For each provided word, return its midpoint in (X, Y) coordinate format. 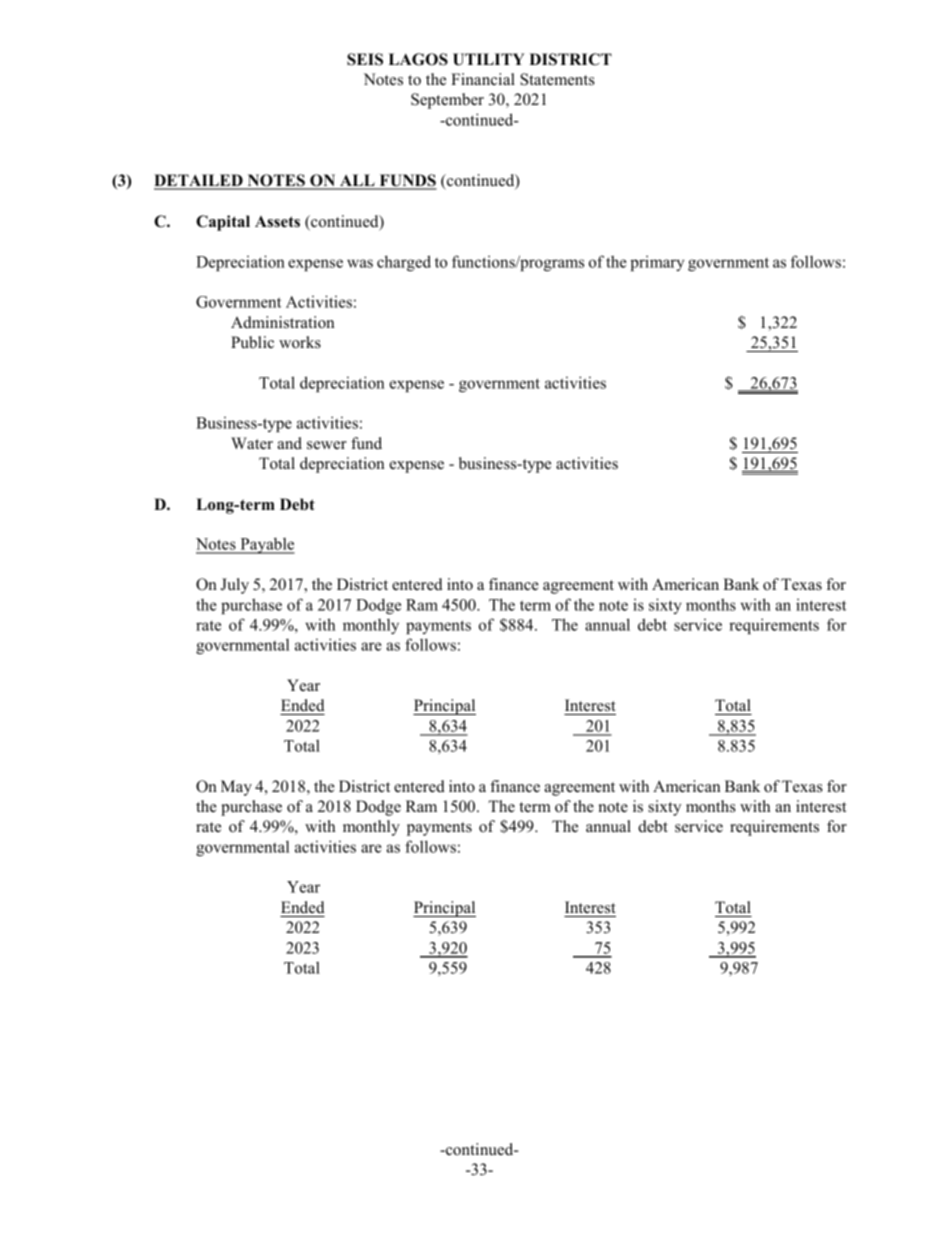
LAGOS (418, 59)
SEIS (365, 59)
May (236, 788)
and (289, 443)
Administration (283, 322)
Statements (557, 79)
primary (657, 263)
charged (404, 263)
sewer (327, 445)
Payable (266, 545)
